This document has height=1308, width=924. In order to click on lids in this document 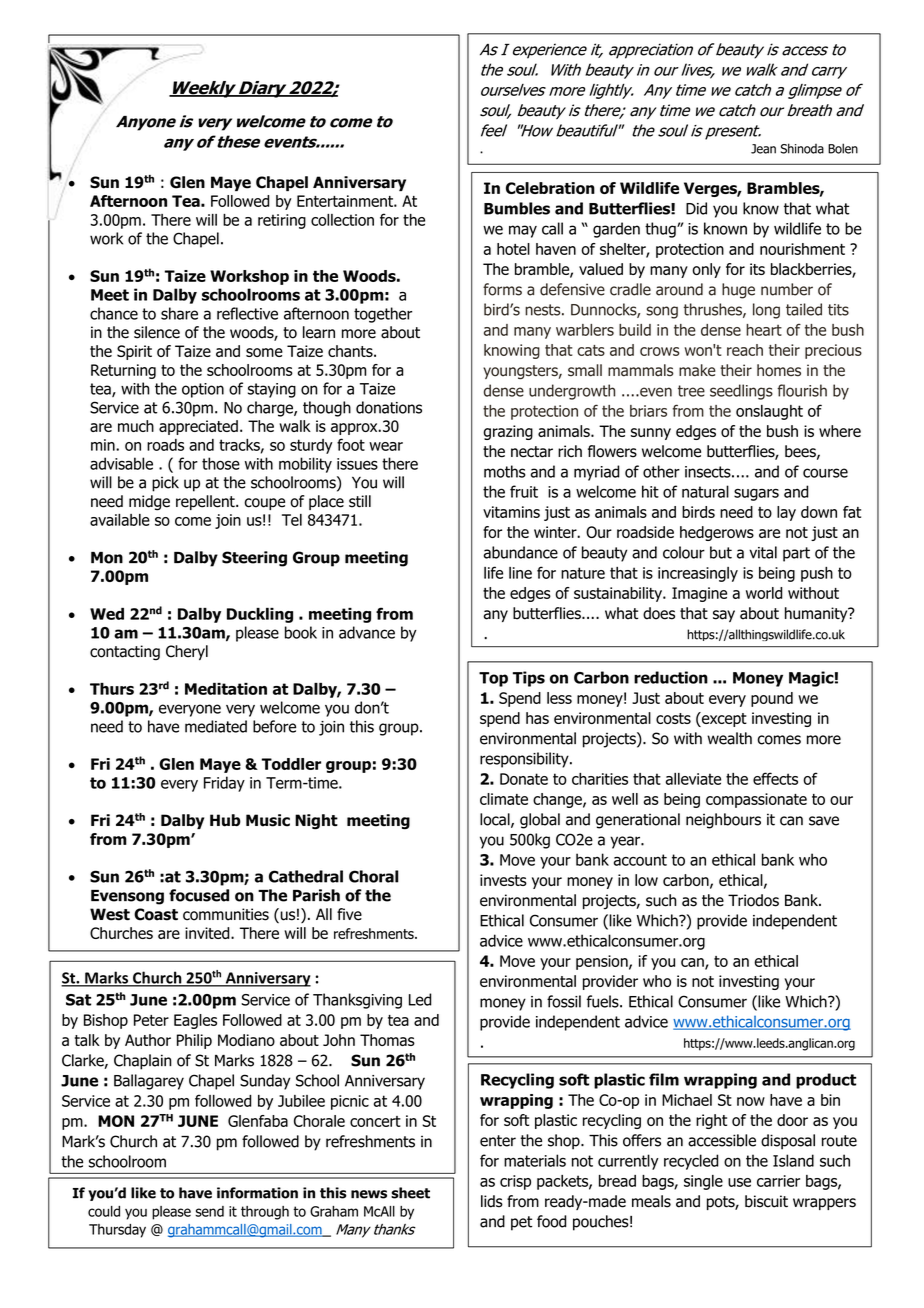, I will do `click(492, 1201)`.
